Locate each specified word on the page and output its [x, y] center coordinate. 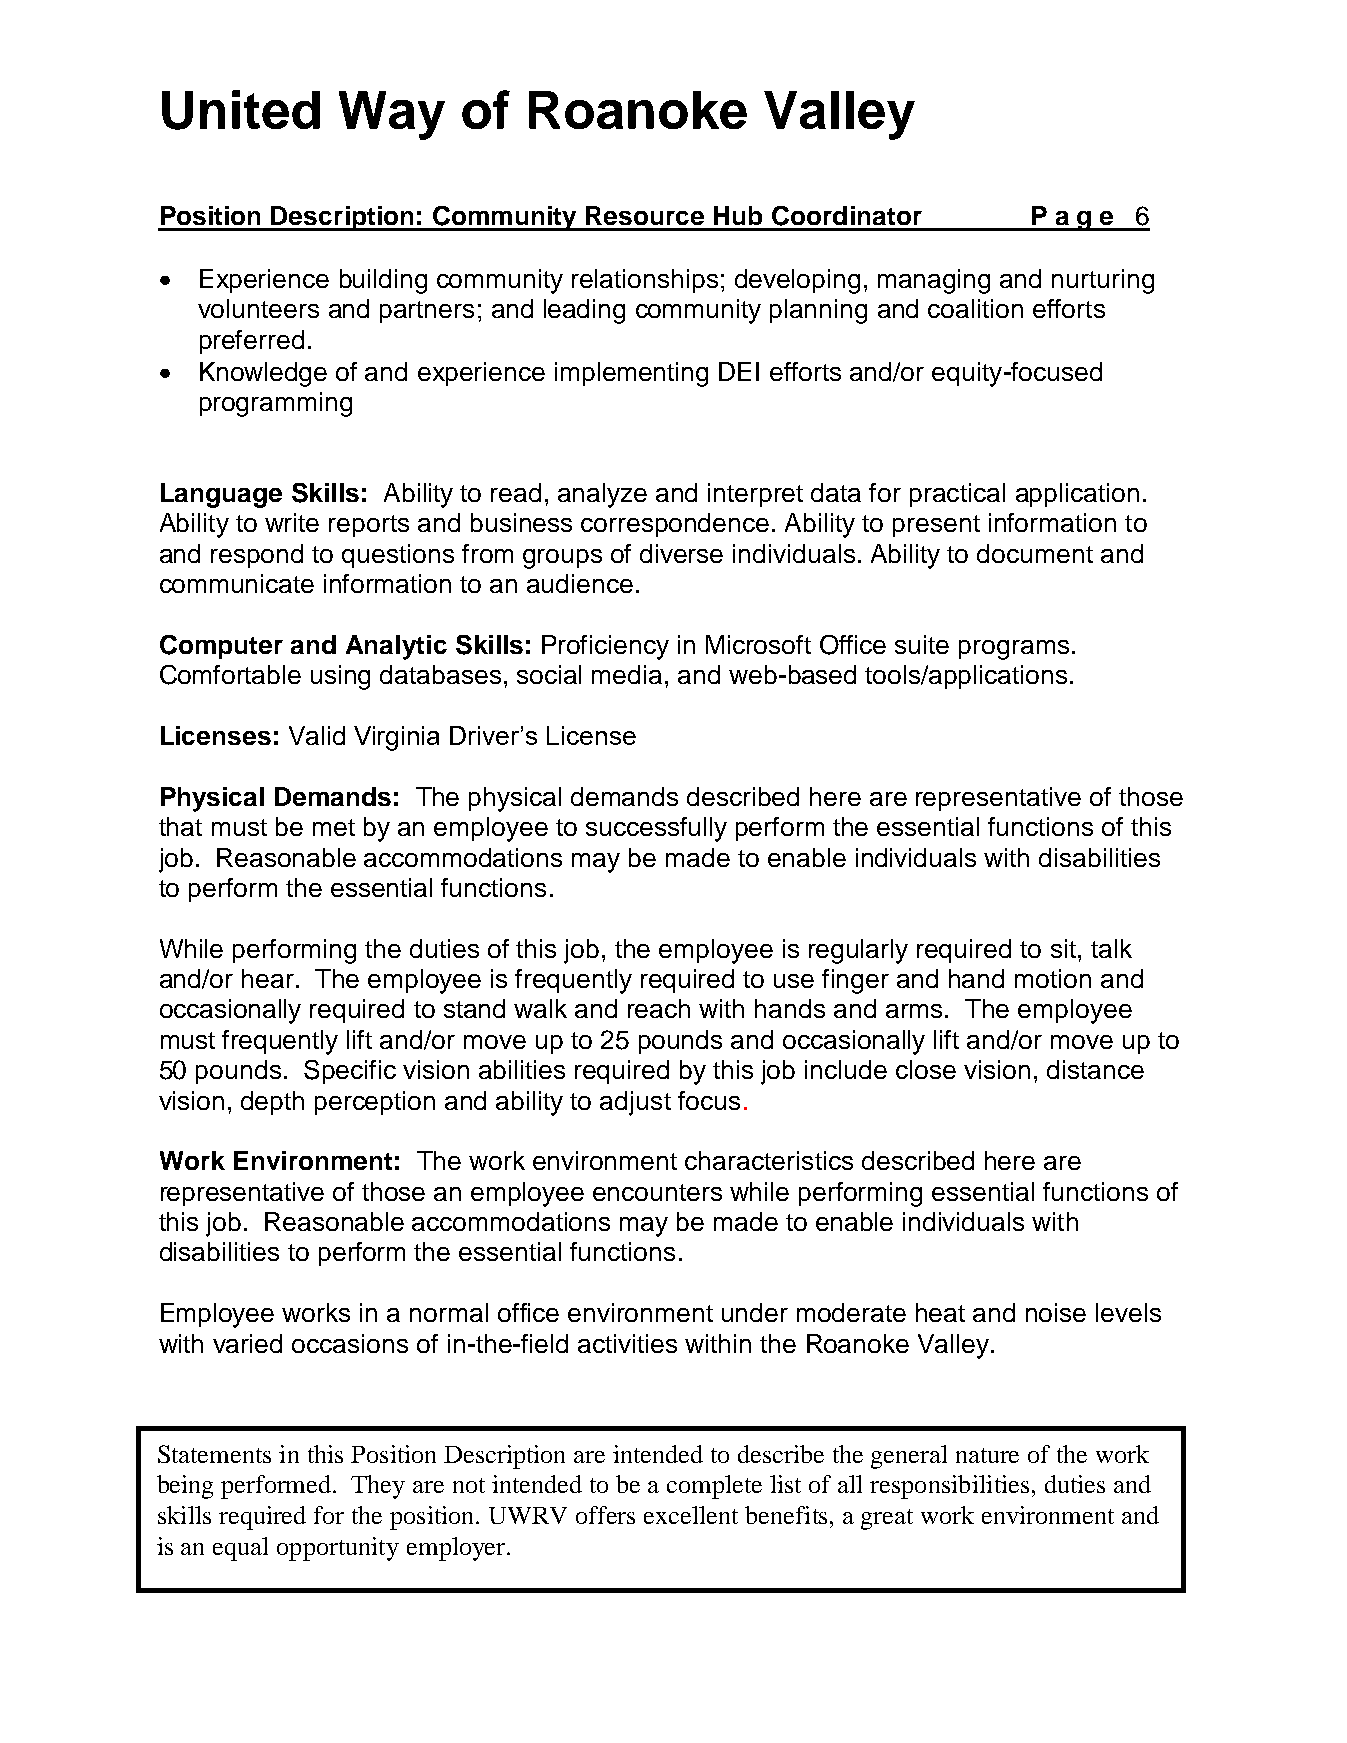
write [292, 522]
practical [957, 495]
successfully [656, 829]
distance [1095, 1069]
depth [272, 1103]
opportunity [338, 1549]
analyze [602, 495]
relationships [645, 281]
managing [934, 281]
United [241, 110]
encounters [657, 1192]
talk [1111, 948]
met [334, 827]
